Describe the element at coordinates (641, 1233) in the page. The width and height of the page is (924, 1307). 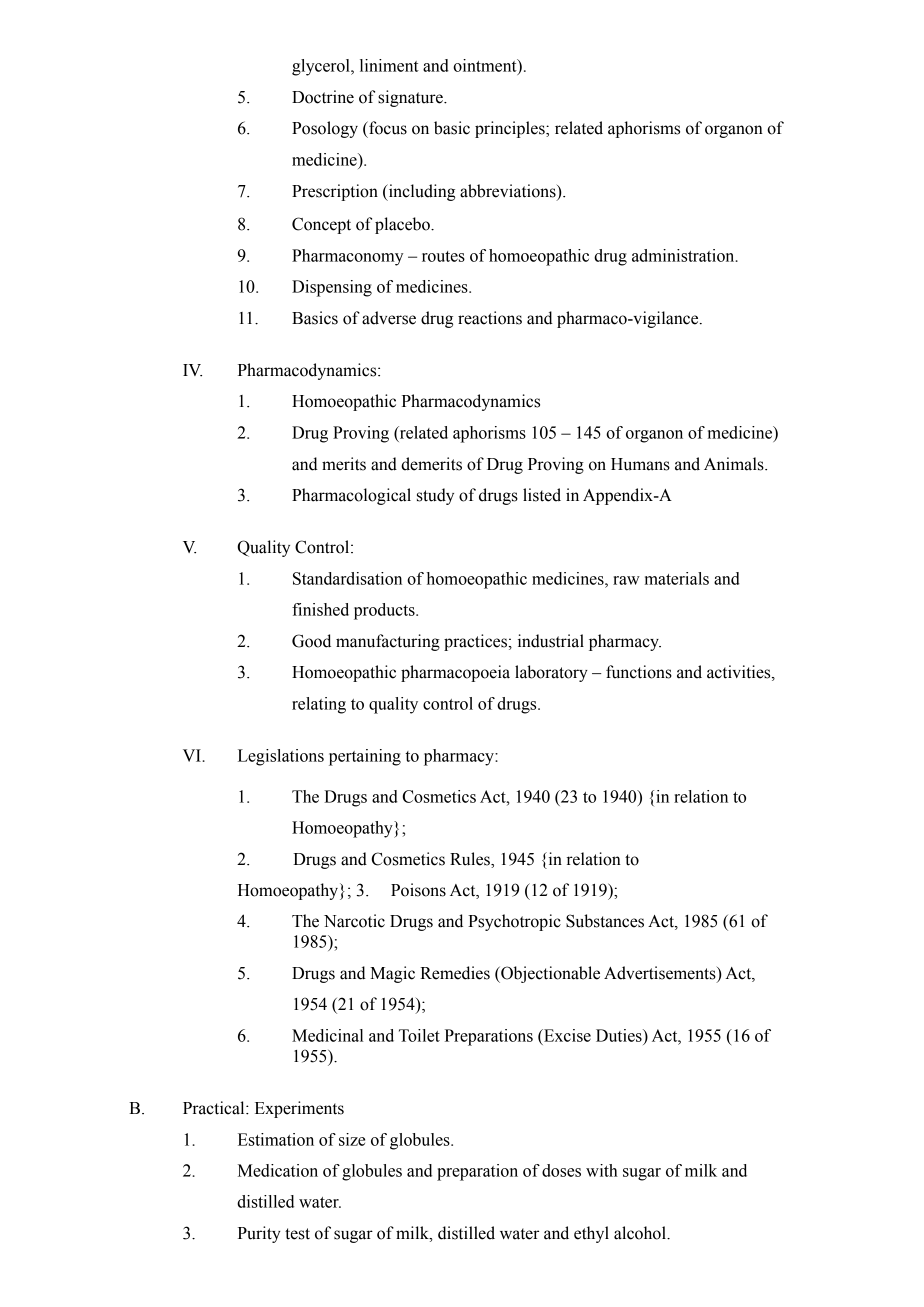
I see `alcohol` at that location.
